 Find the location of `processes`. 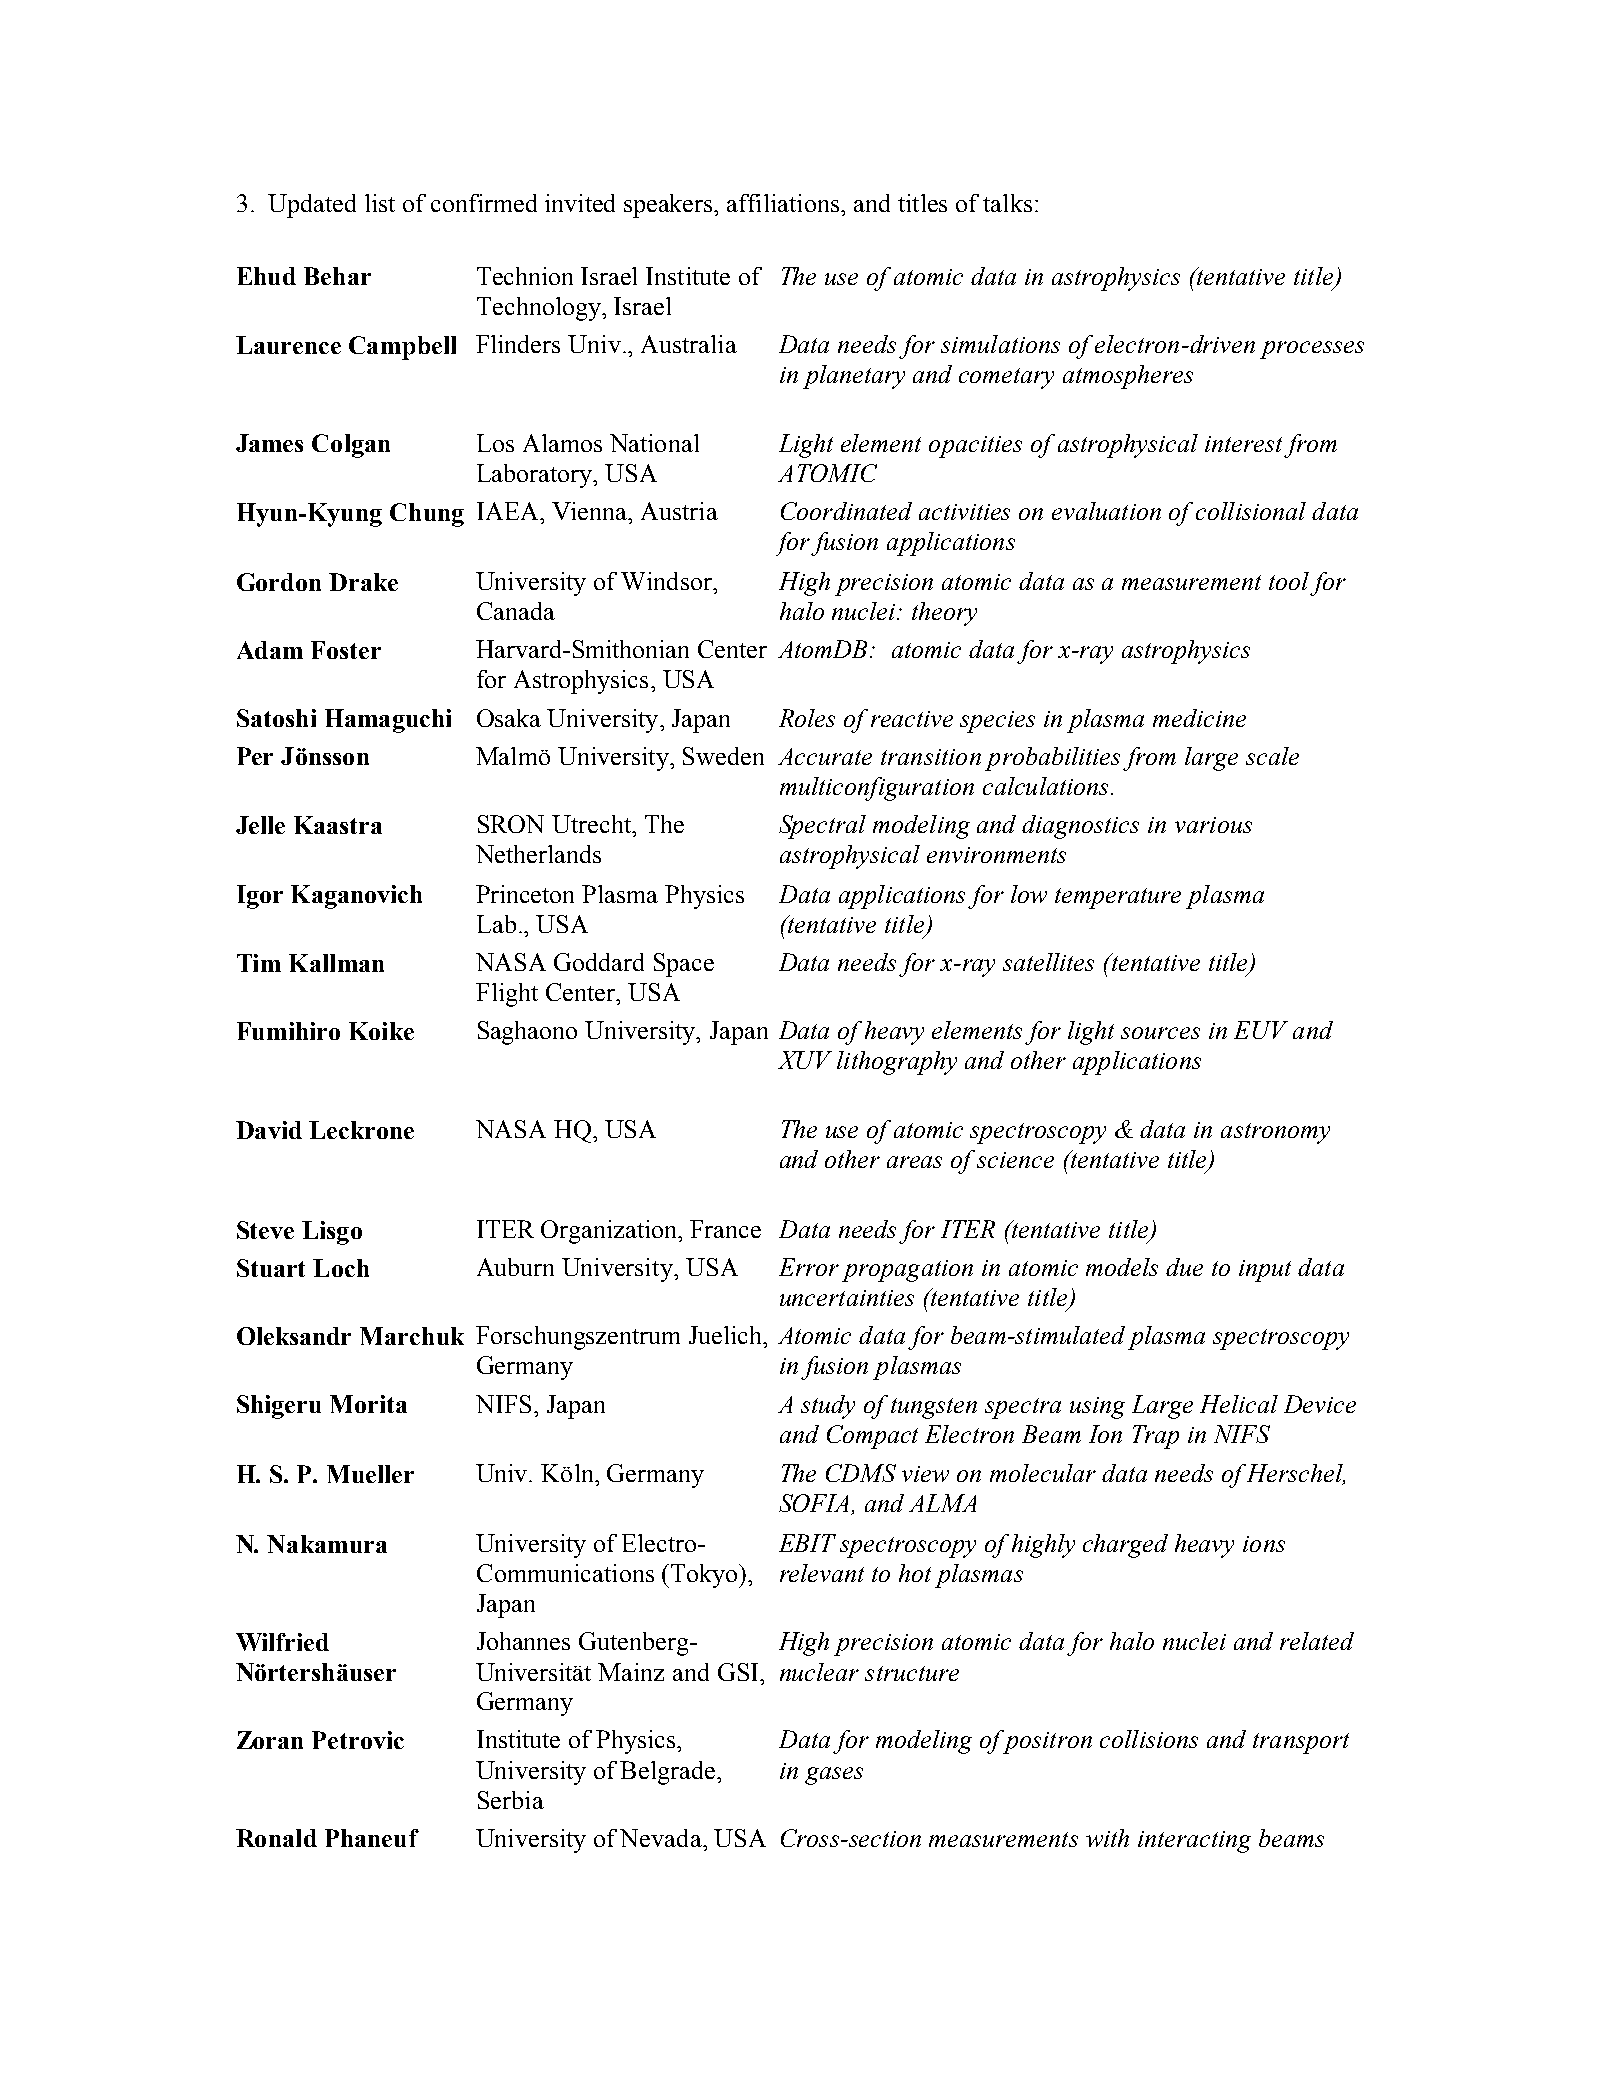

processes is located at coordinates (1312, 350).
